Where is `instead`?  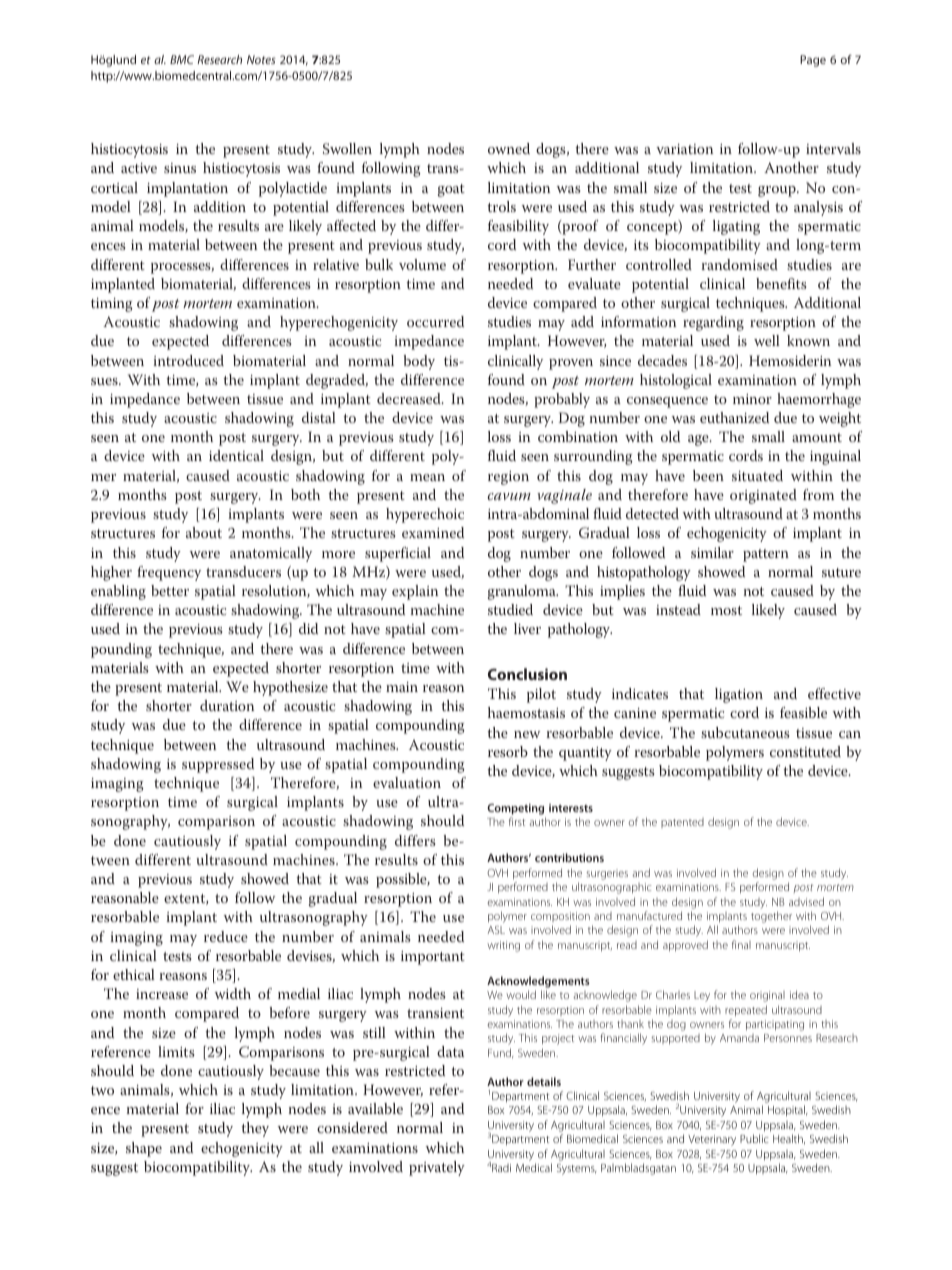
instead is located at coordinates (678, 609).
